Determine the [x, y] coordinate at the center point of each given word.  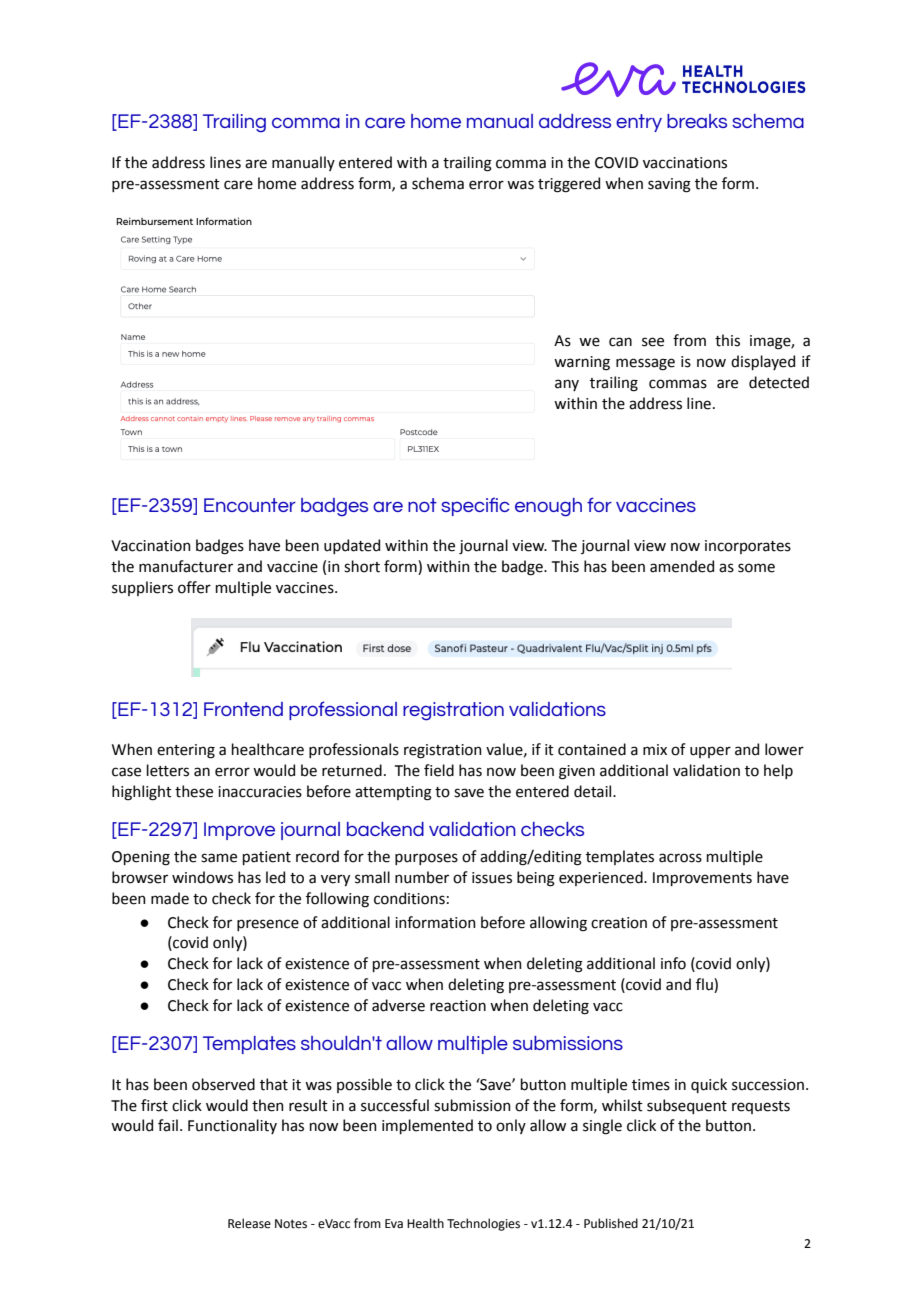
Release [249, 1223]
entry [639, 123]
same [219, 858]
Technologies [483, 1224]
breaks [697, 121]
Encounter [250, 505]
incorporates [748, 547]
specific [475, 506]
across [680, 858]
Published [611, 1223]
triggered [569, 185]
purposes [426, 859]
